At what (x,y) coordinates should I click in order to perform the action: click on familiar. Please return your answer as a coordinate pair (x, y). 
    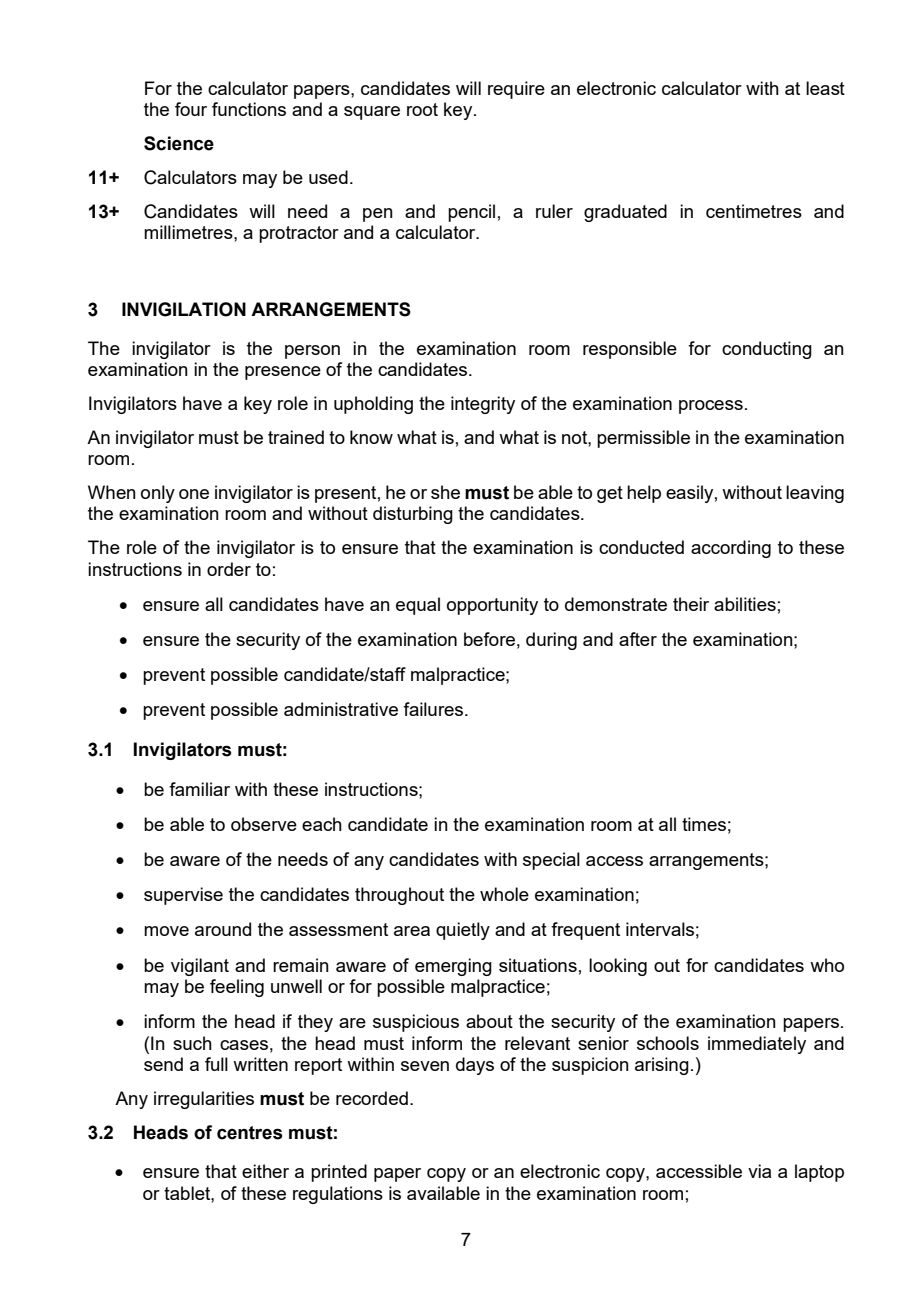
    Looking at the image, I should click on (199, 789).
